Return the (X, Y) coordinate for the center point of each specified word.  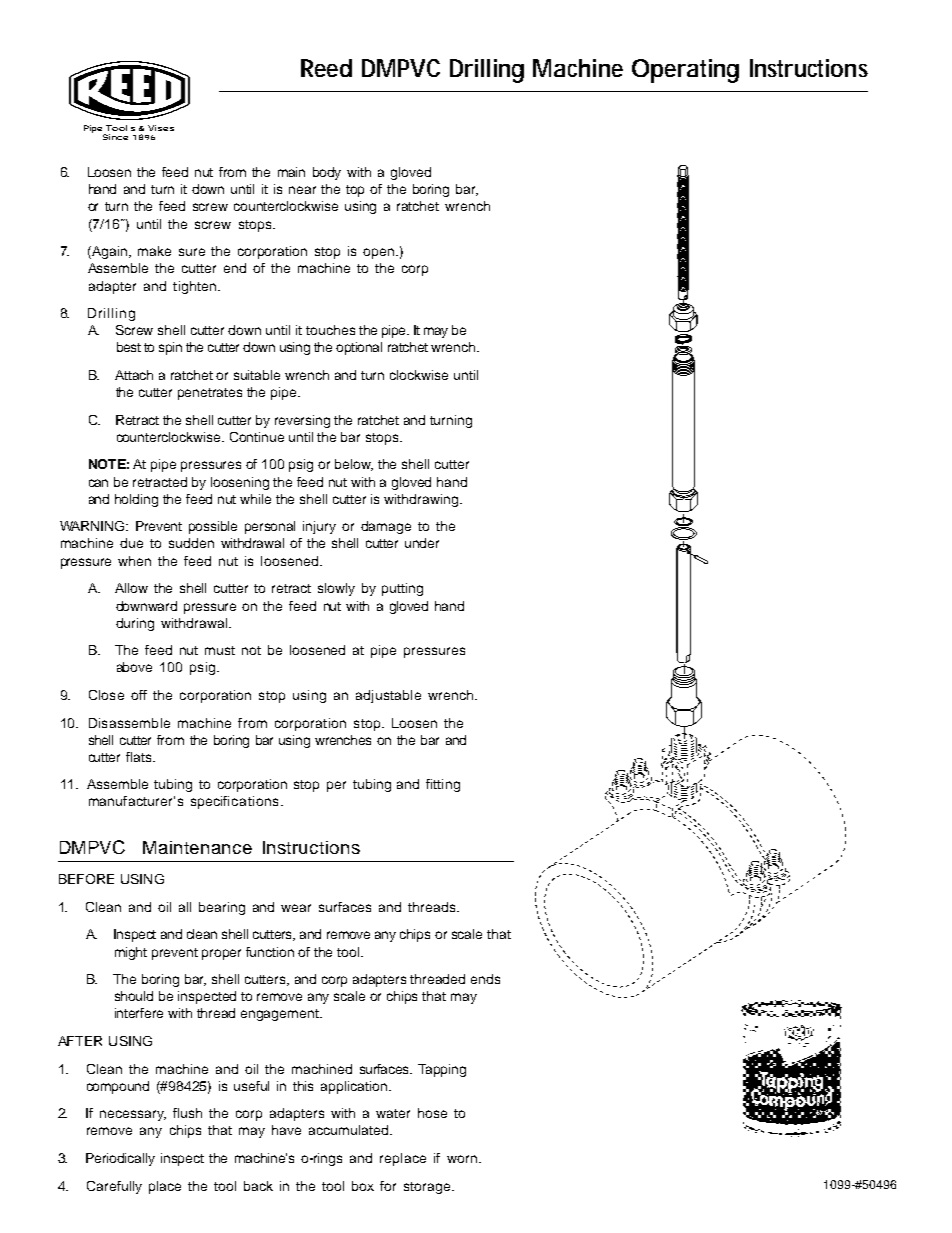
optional (359, 348)
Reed (326, 68)
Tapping (442, 1070)
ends (485, 979)
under (422, 543)
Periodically (120, 1159)
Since (115, 137)
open (380, 253)
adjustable (388, 696)
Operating (685, 71)
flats (140, 757)
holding (136, 500)
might (131, 953)
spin (170, 348)
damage (386, 527)
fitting (443, 785)
